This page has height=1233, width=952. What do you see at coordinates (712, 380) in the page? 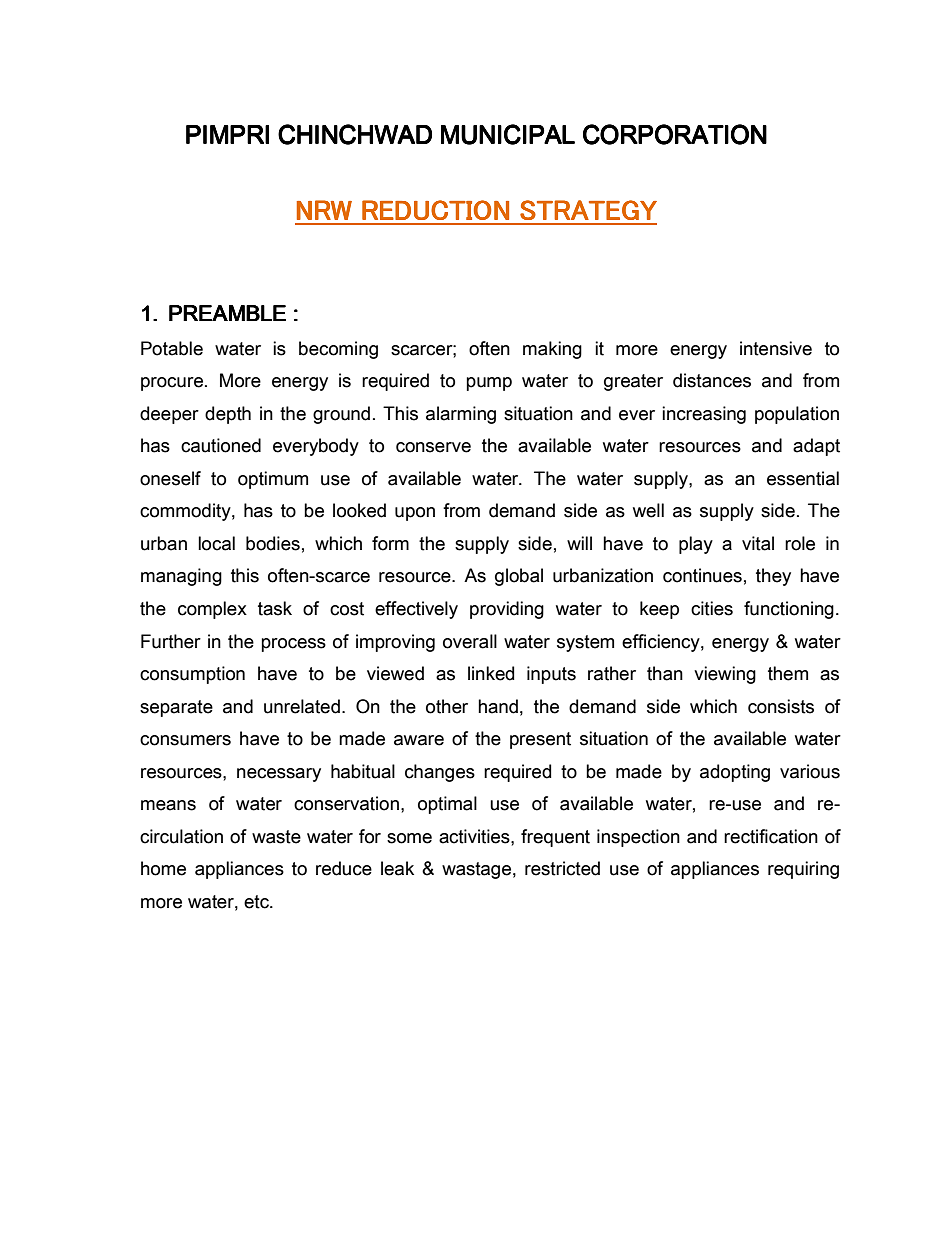
I see `distances` at bounding box center [712, 380].
